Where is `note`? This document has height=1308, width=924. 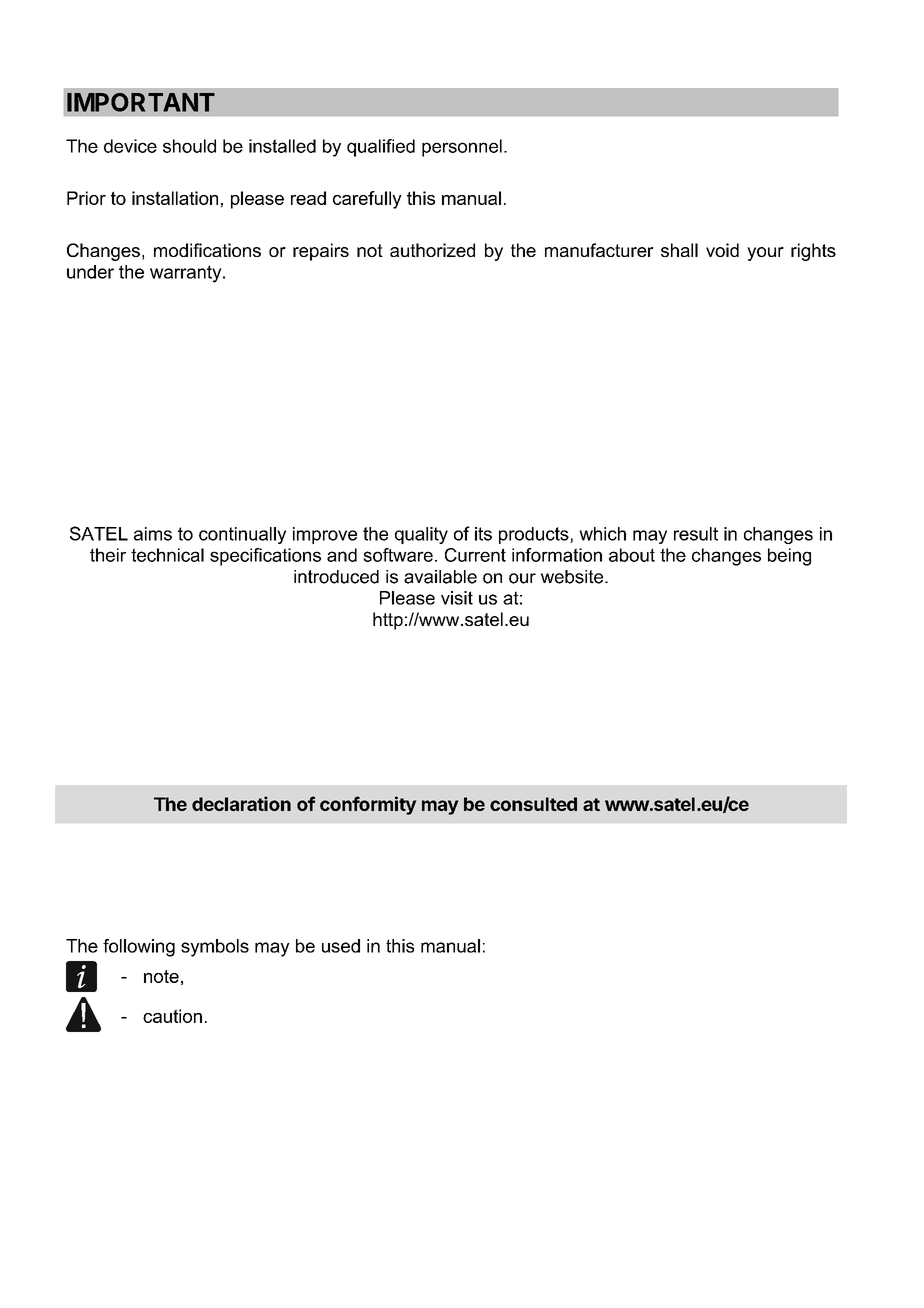 note is located at coordinates (161, 976).
